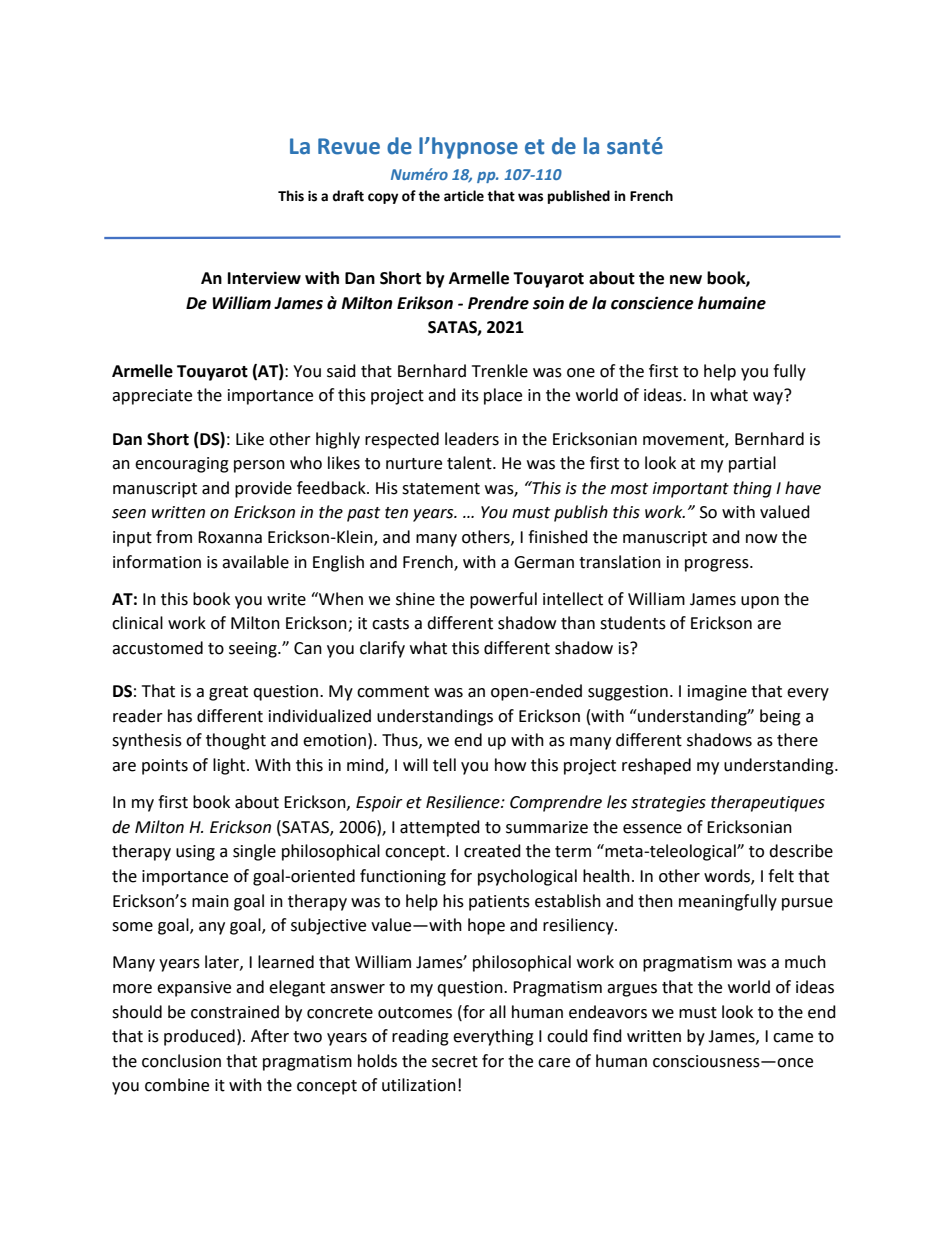  I want to click on strategies, so click(668, 804).
